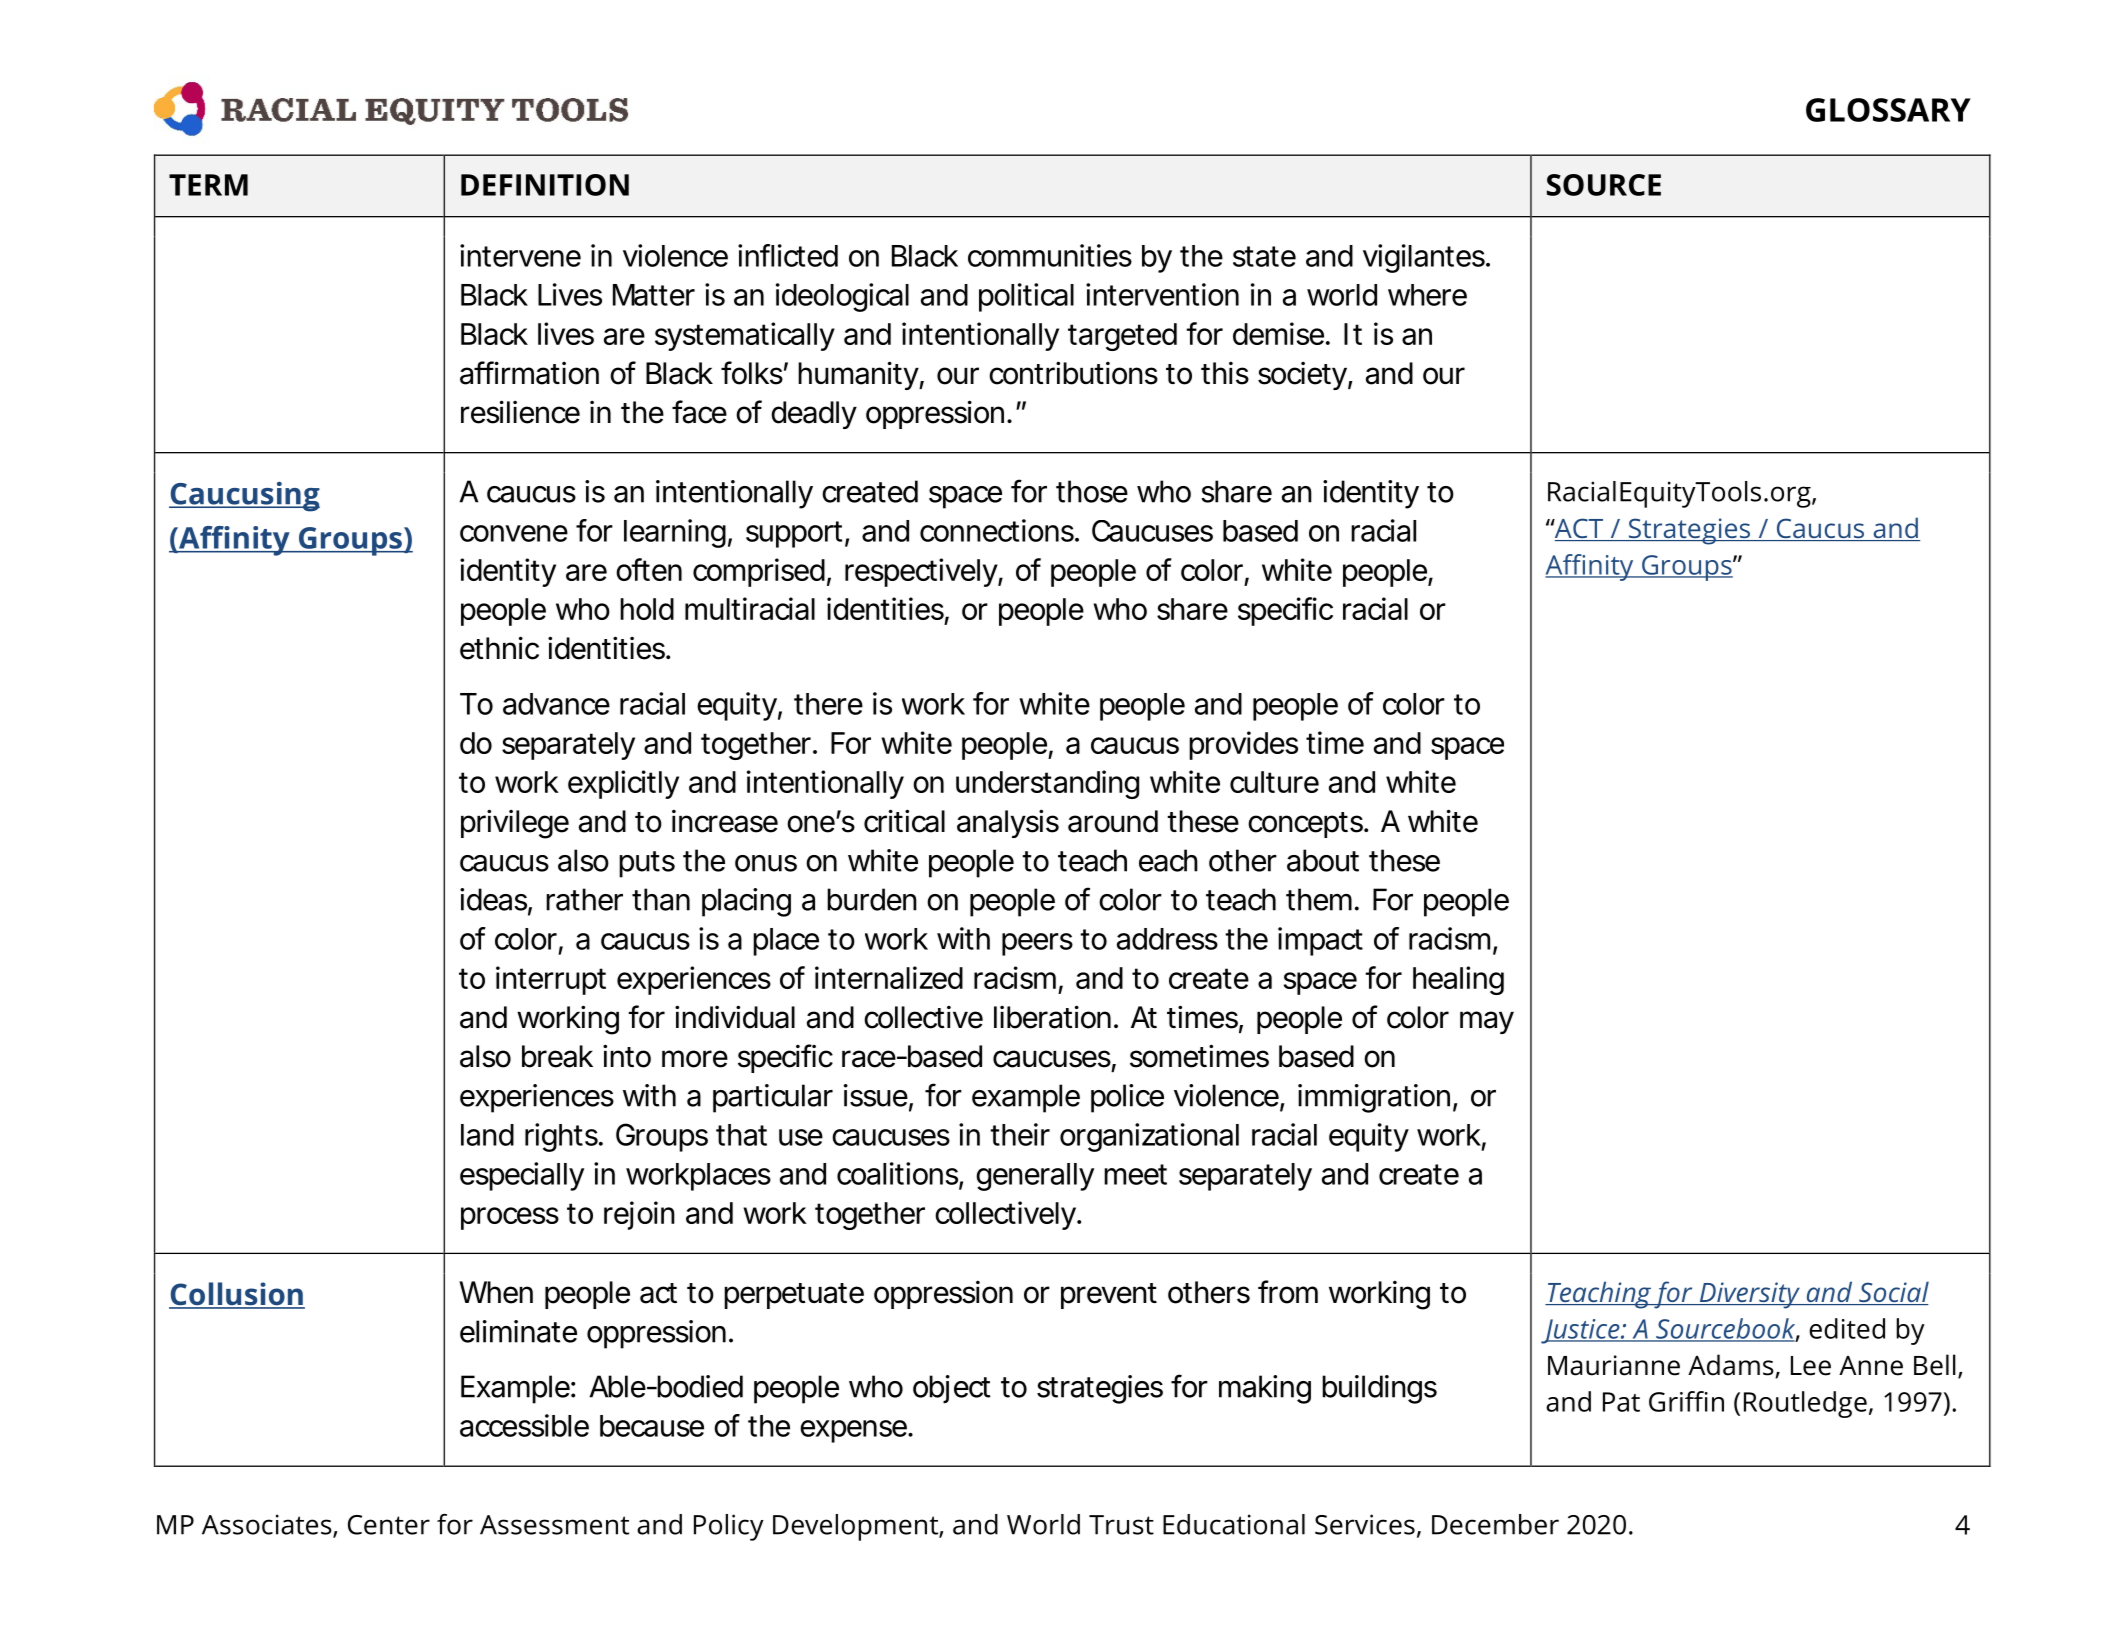 The height and width of the screenshot is (1642, 2125). Describe the element at coordinates (389, 1525) in the screenshot. I see `Center` at that location.
